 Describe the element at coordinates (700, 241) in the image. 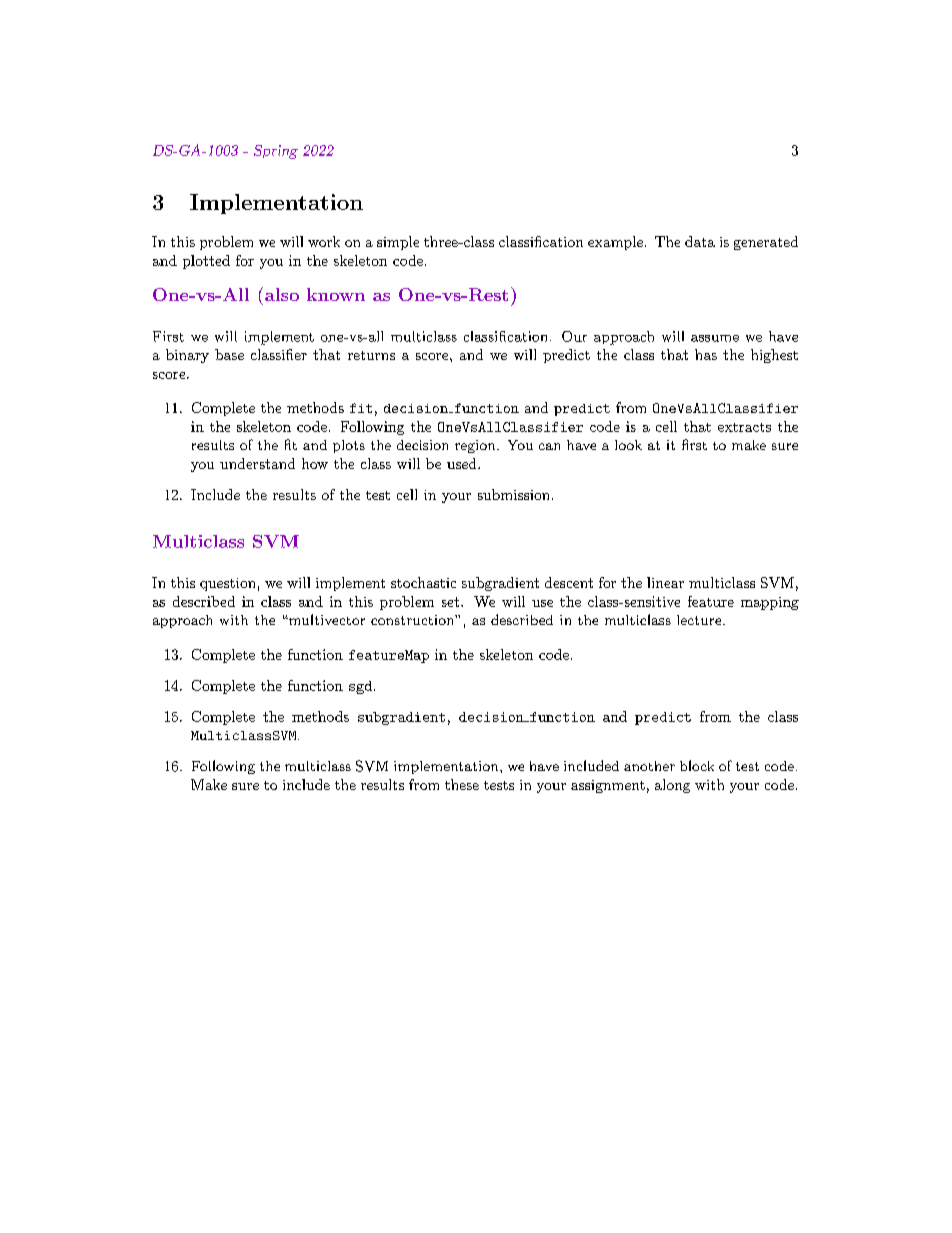

I see `data` at that location.
